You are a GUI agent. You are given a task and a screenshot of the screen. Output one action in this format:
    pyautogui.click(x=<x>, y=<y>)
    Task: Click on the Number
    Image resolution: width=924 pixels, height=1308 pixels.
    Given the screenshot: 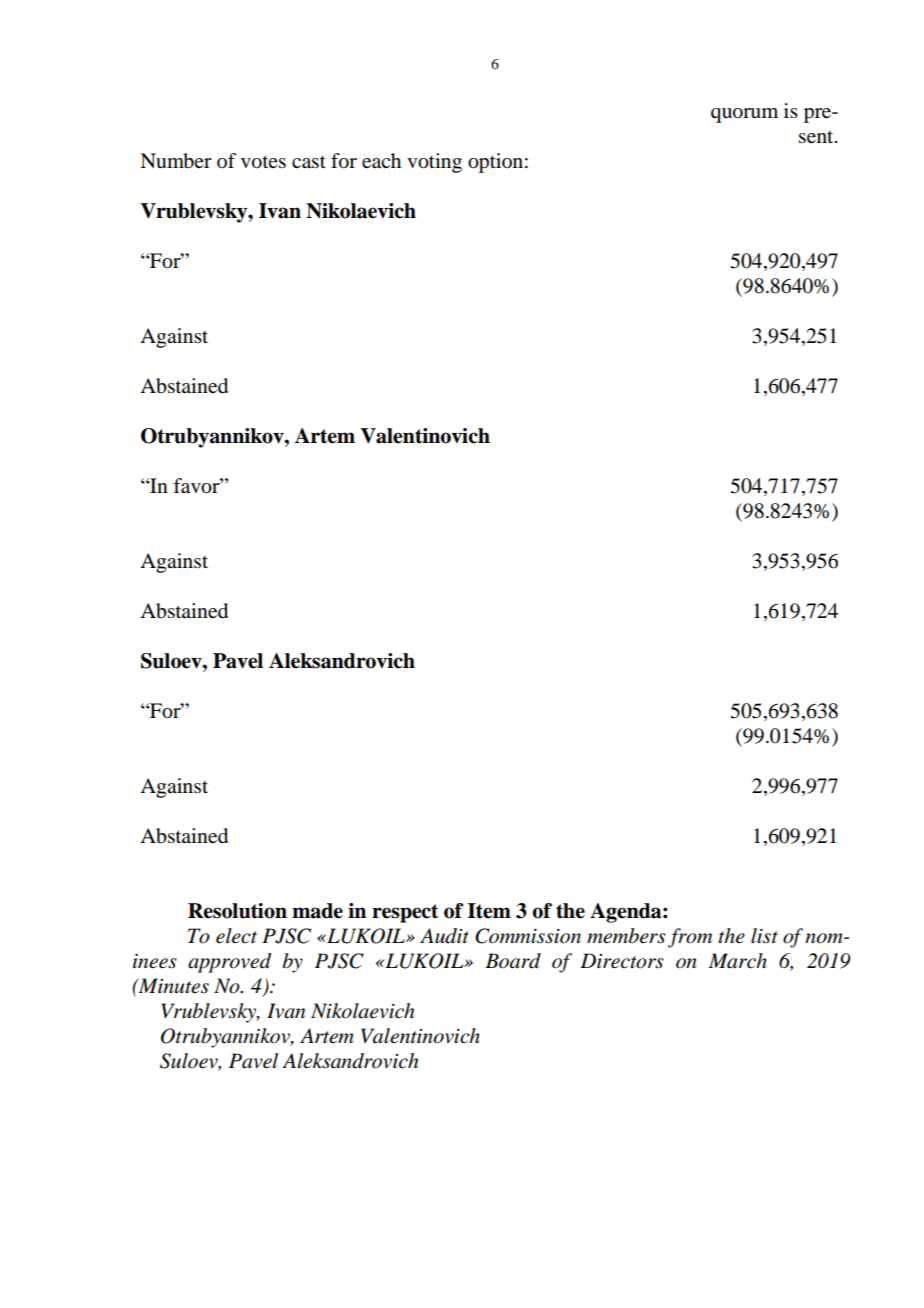 What is the action you would take?
    pyautogui.click(x=176, y=161)
